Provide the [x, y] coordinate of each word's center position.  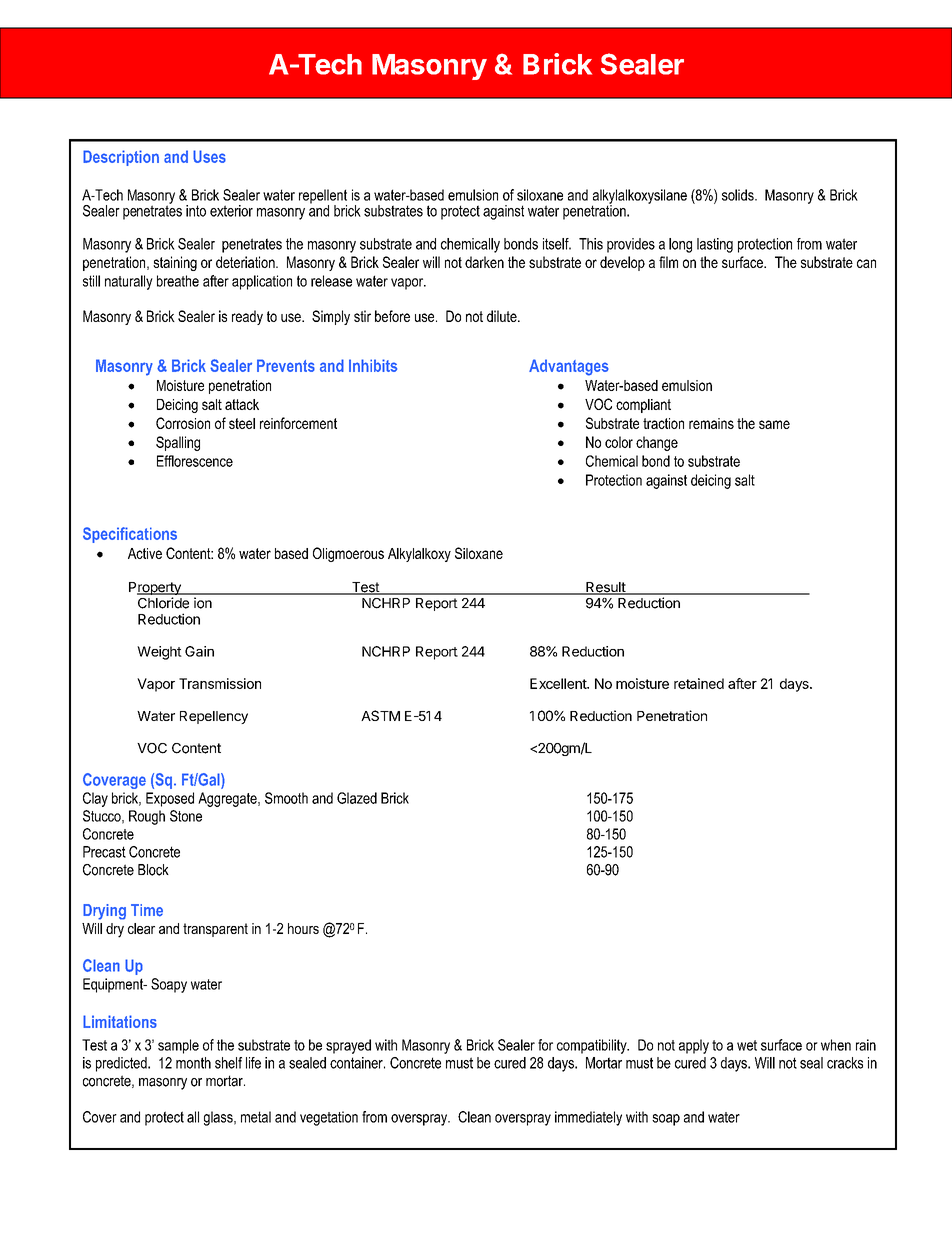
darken [484, 262]
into [196, 211]
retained [699, 683]
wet [747, 1045]
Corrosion [183, 423]
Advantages [569, 367]
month [193, 1063]
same [774, 424]
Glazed [357, 798]
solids [739, 195]
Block [153, 870]
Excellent [559, 683]
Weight [159, 653]
